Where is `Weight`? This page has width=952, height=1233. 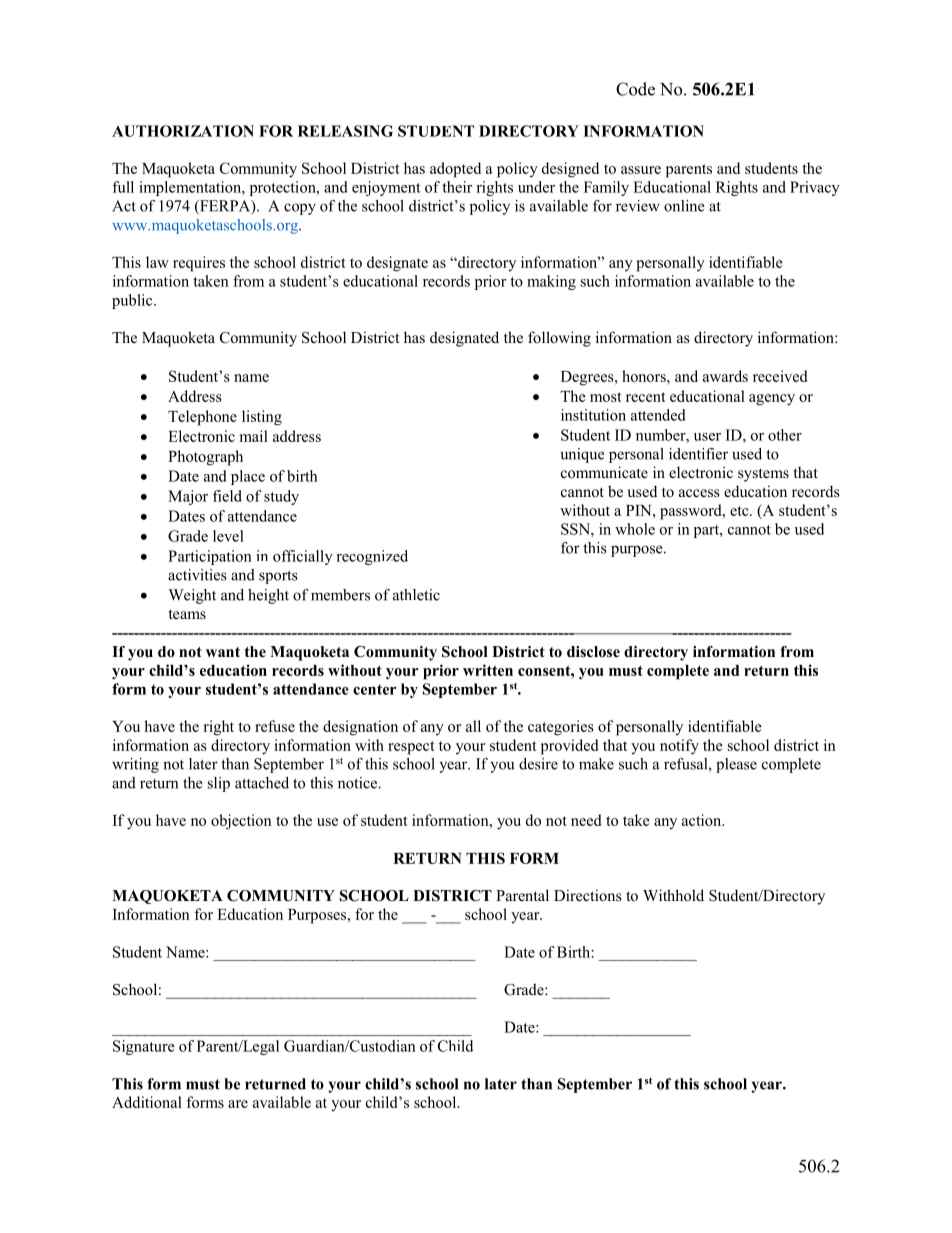
Weight is located at coordinates (192, 596).
